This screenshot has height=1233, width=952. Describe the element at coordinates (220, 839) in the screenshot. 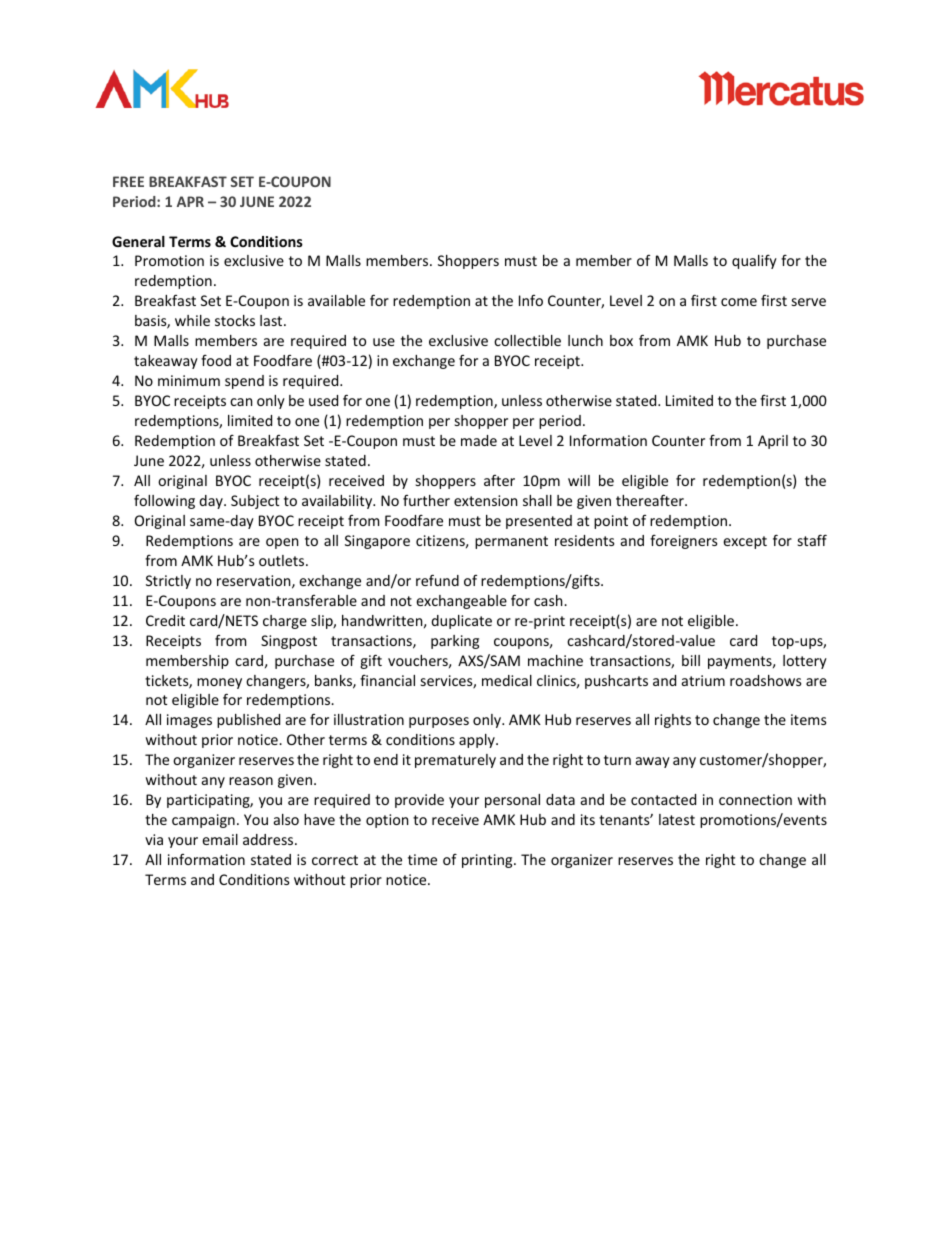

I see `email` at that location.
